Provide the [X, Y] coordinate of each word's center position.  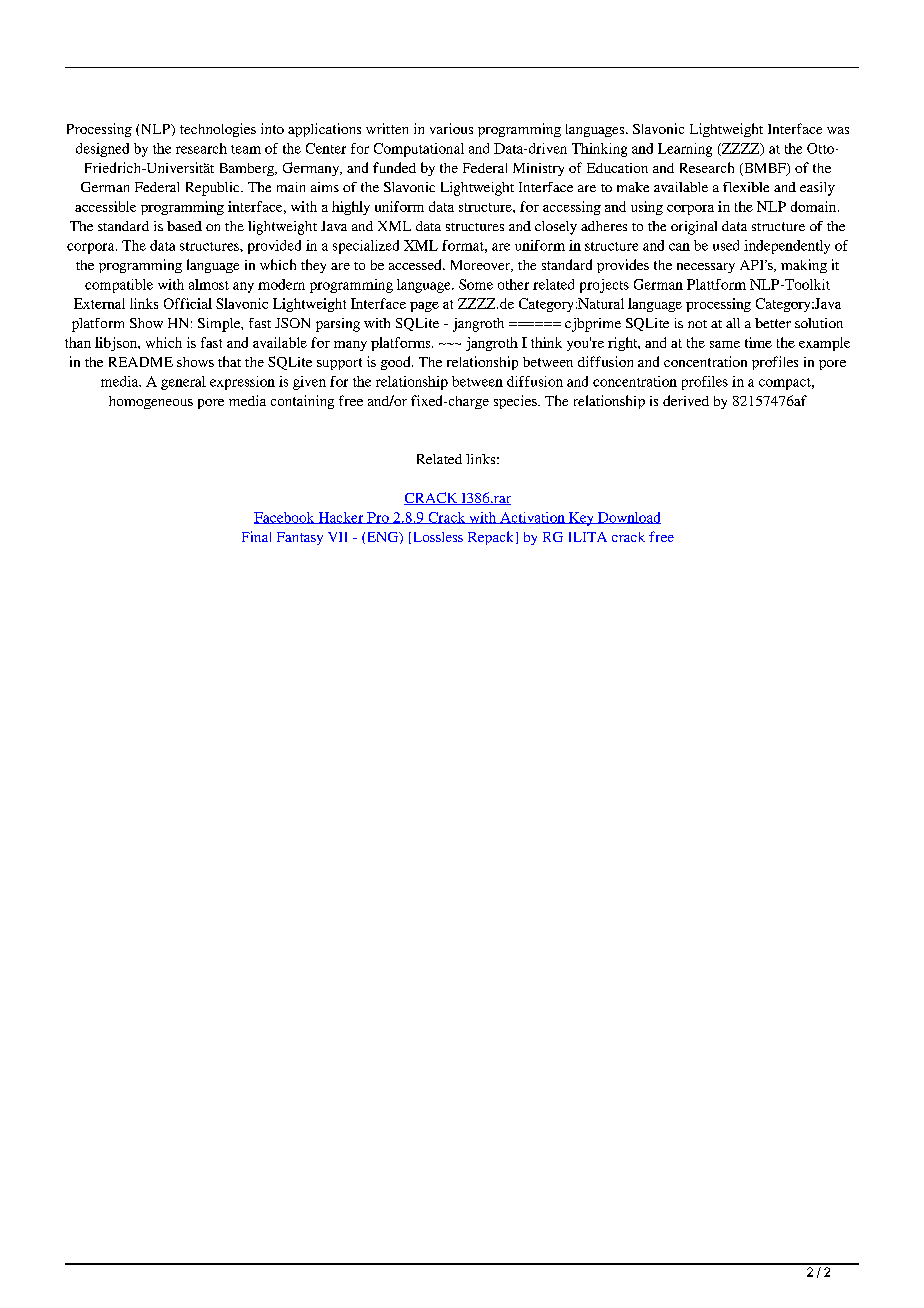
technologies [218, 130]
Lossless [436, 538]
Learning [685, 150]
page [424, 307]
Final [256, 536]
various [451, 128]
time [758, 342]
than [78, 342]
